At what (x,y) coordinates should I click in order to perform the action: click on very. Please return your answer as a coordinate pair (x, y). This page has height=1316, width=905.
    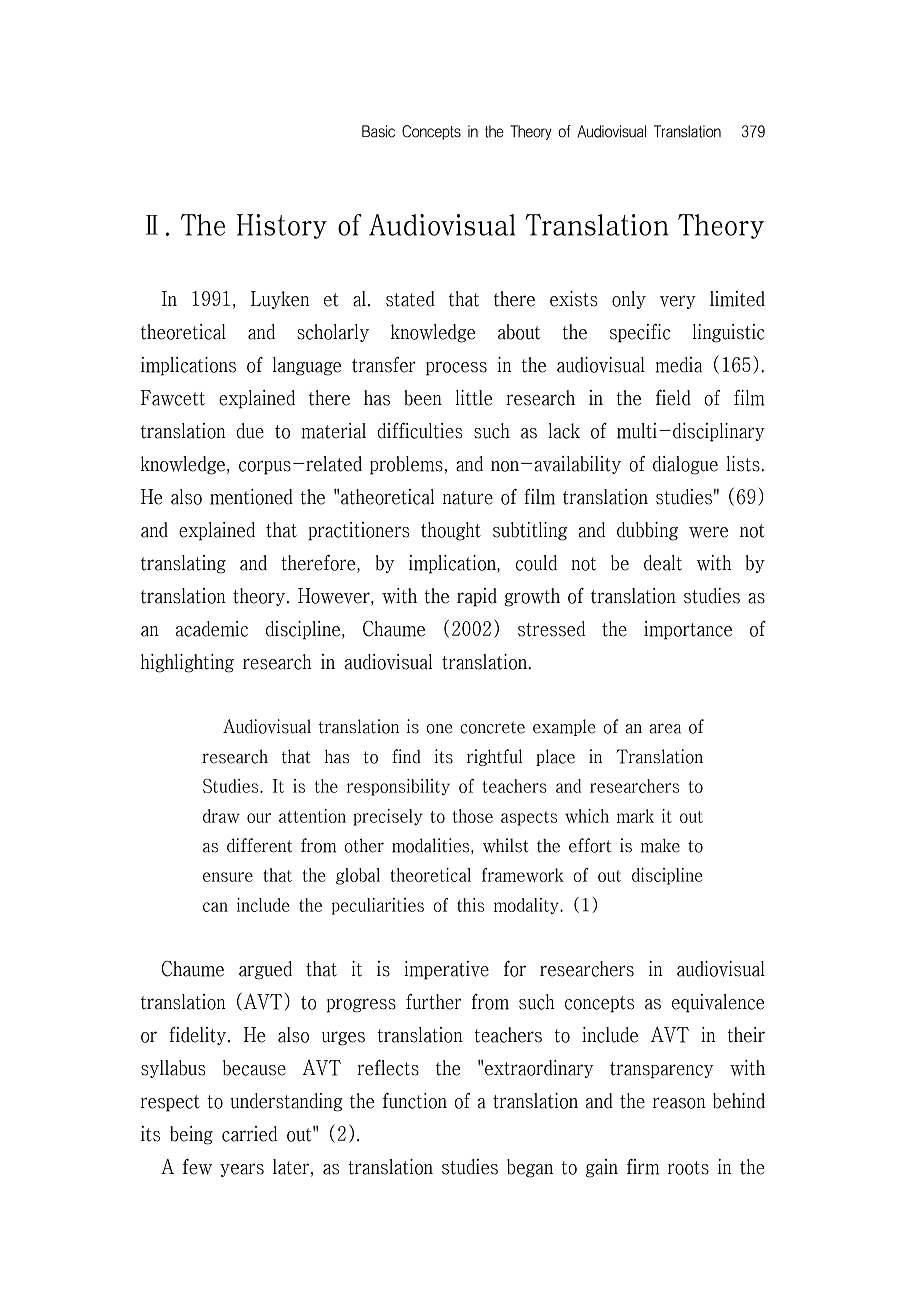
    Looking at the image, I should click on (678, 302).
